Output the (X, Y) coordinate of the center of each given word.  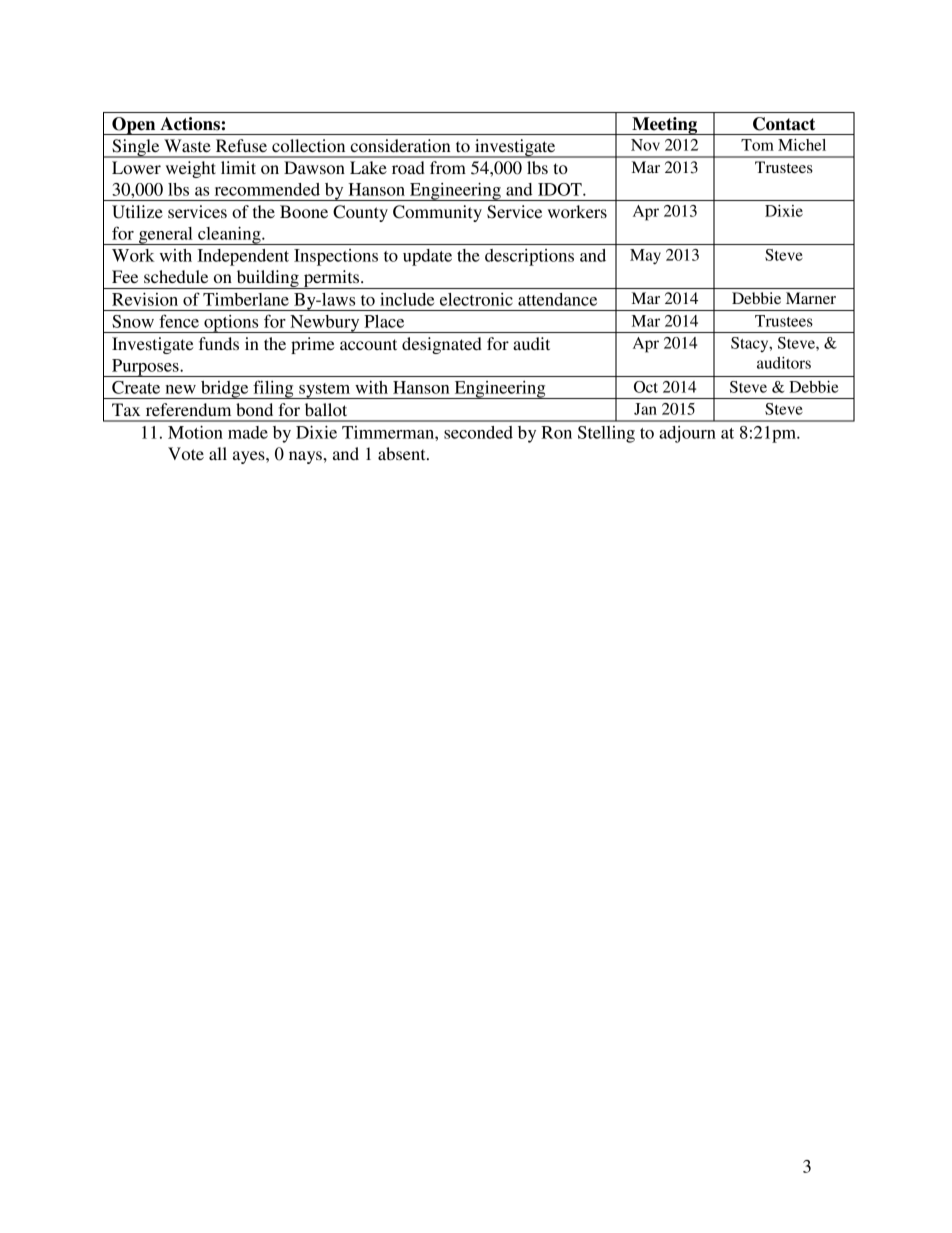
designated (442, 345)
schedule (176, 276)
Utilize (137, 212)
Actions (190, 124)
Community (437, 213)
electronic (476, 299)
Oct (646, 387)
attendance (557, 299)
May (645, 257)
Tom (757, 145)
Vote (186, 453)
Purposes (145, 368)
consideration (400, 145)
